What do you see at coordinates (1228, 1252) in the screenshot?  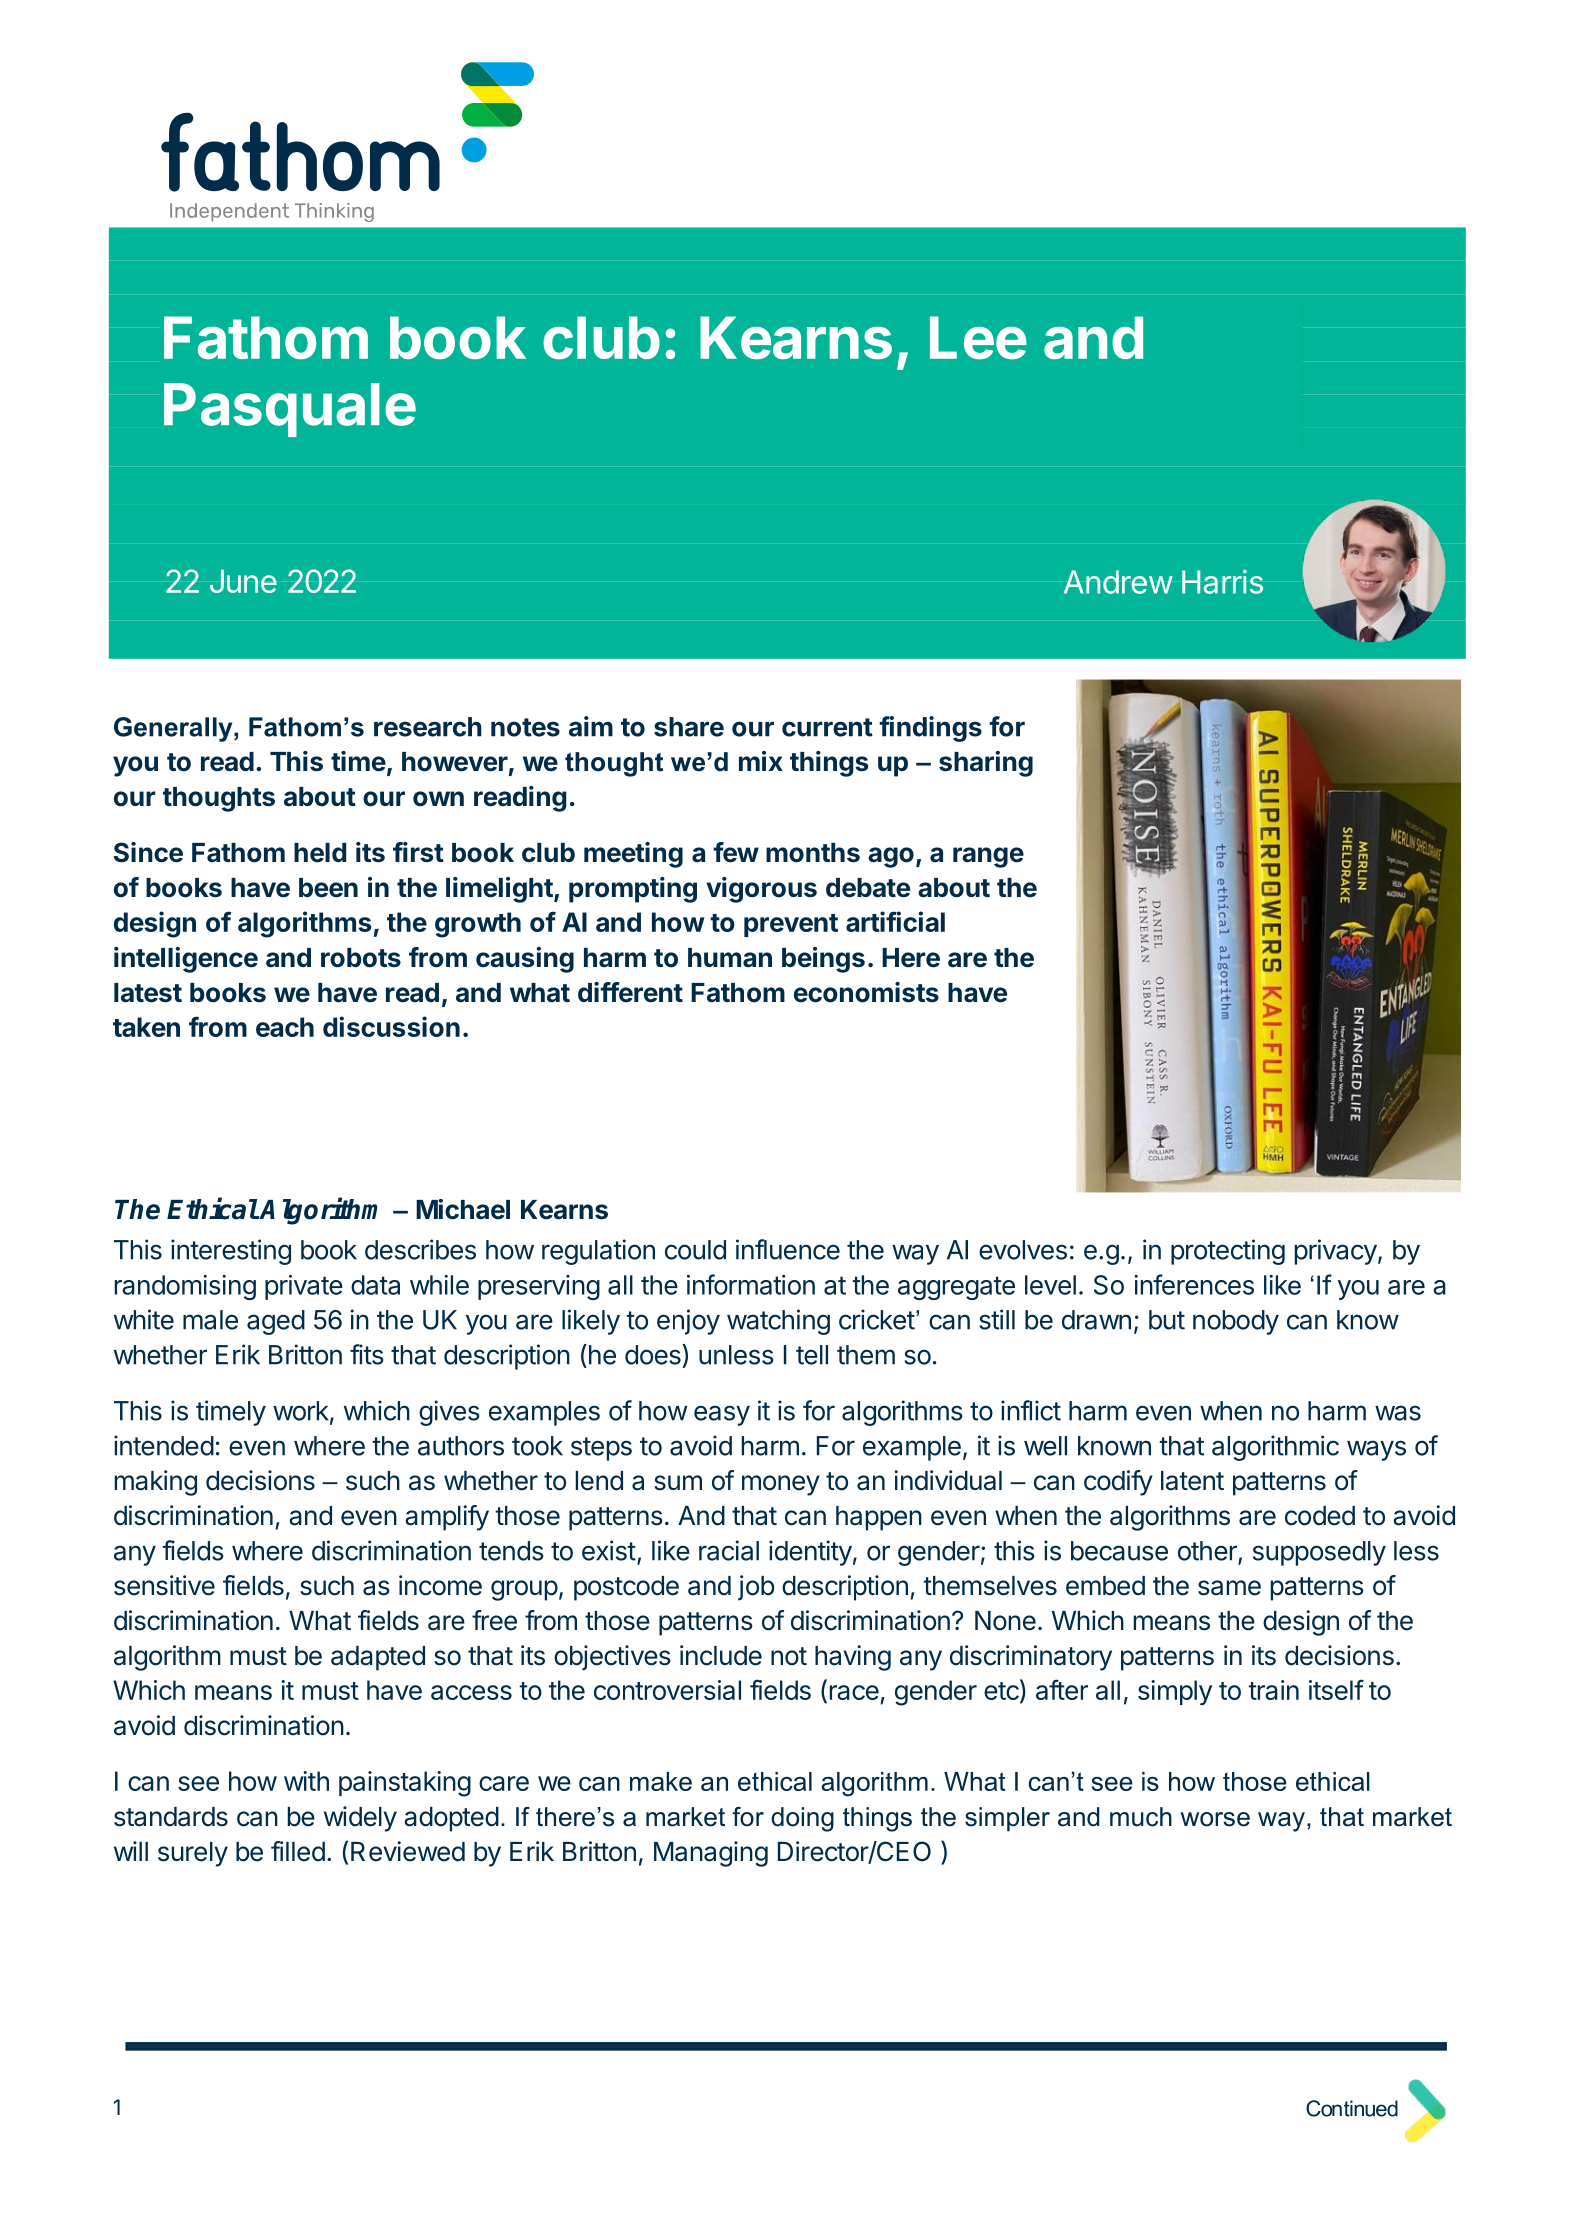 I see `protecting` at bounding box center [1228, 1252].
